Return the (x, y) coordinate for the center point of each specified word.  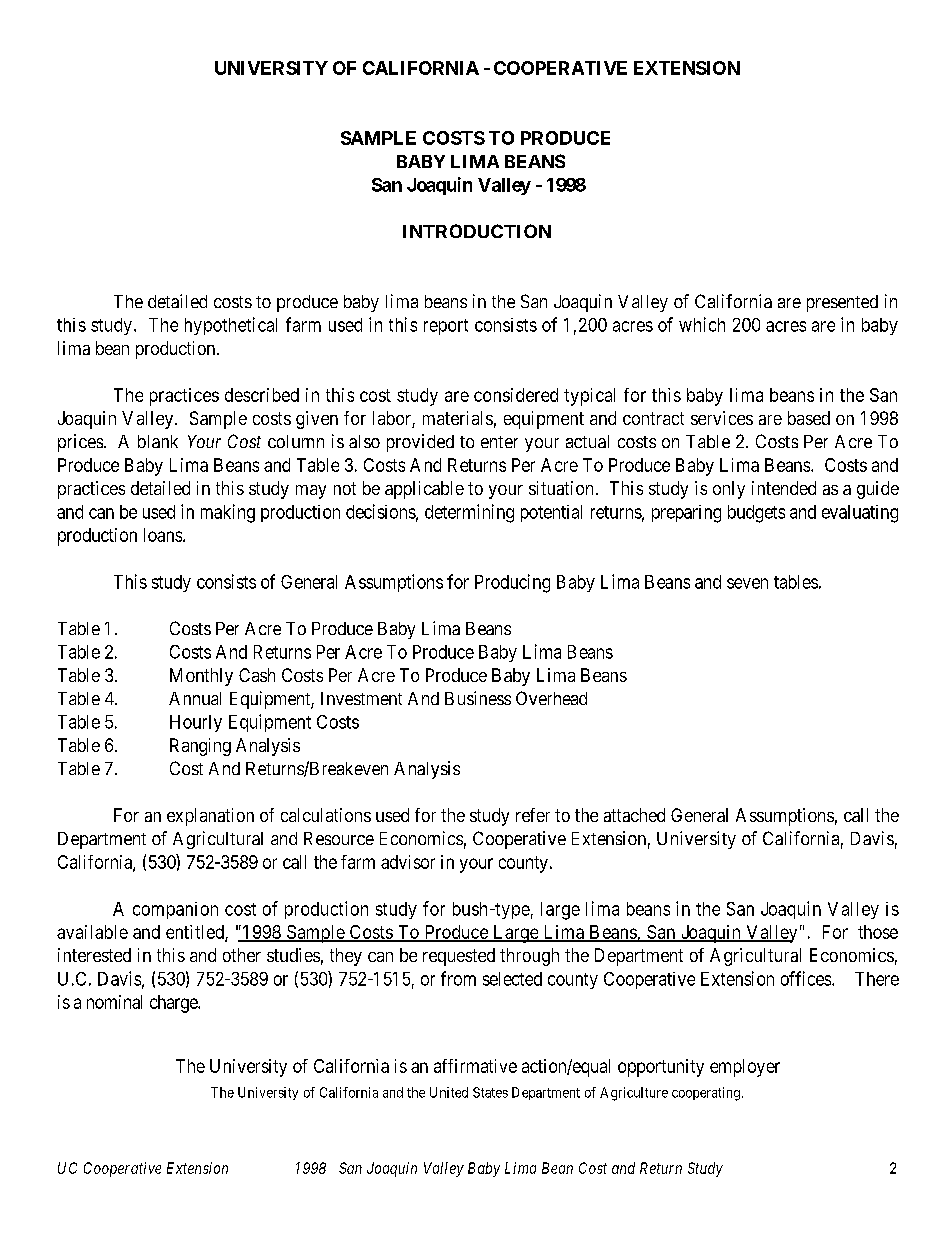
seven (747, 583)
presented (842, 303)
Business (478, 698)
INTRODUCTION (477, 231)
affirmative (475, 1066)
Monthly (201, 677)
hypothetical (231, 326)
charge (174, 1004)
